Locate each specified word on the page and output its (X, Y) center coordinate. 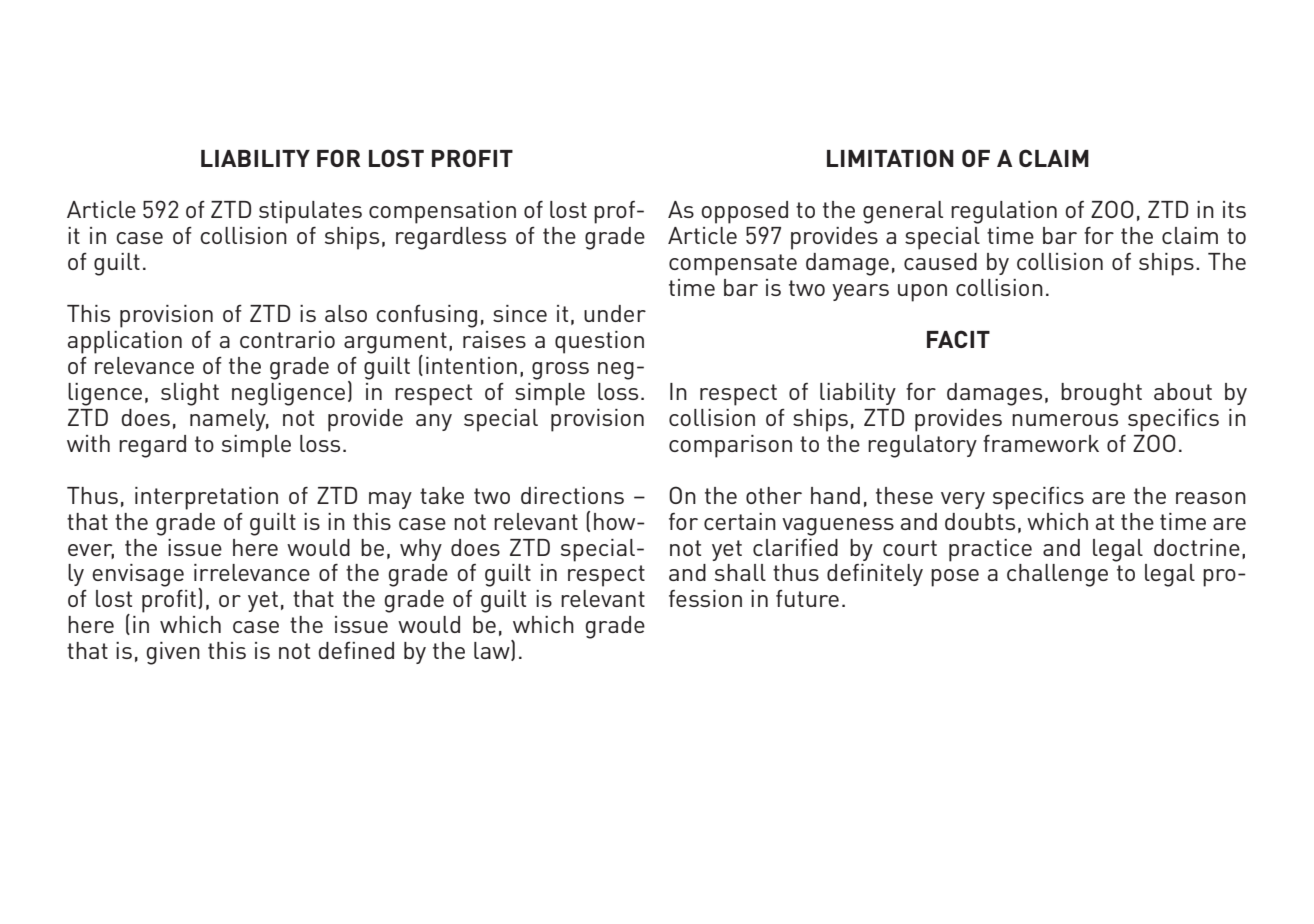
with (88, 443)
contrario (287, 339)
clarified (795, 547)
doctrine (1197, 547)
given (173, 653)
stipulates (310, 212)
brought (1101, 394)
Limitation (890, 158)
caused (940, 261)
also (346, 313)
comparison (730, 446)
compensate (733, 265)
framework (1041, 443)
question (599, 342)
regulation (1004, 212)
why (421, 550)
